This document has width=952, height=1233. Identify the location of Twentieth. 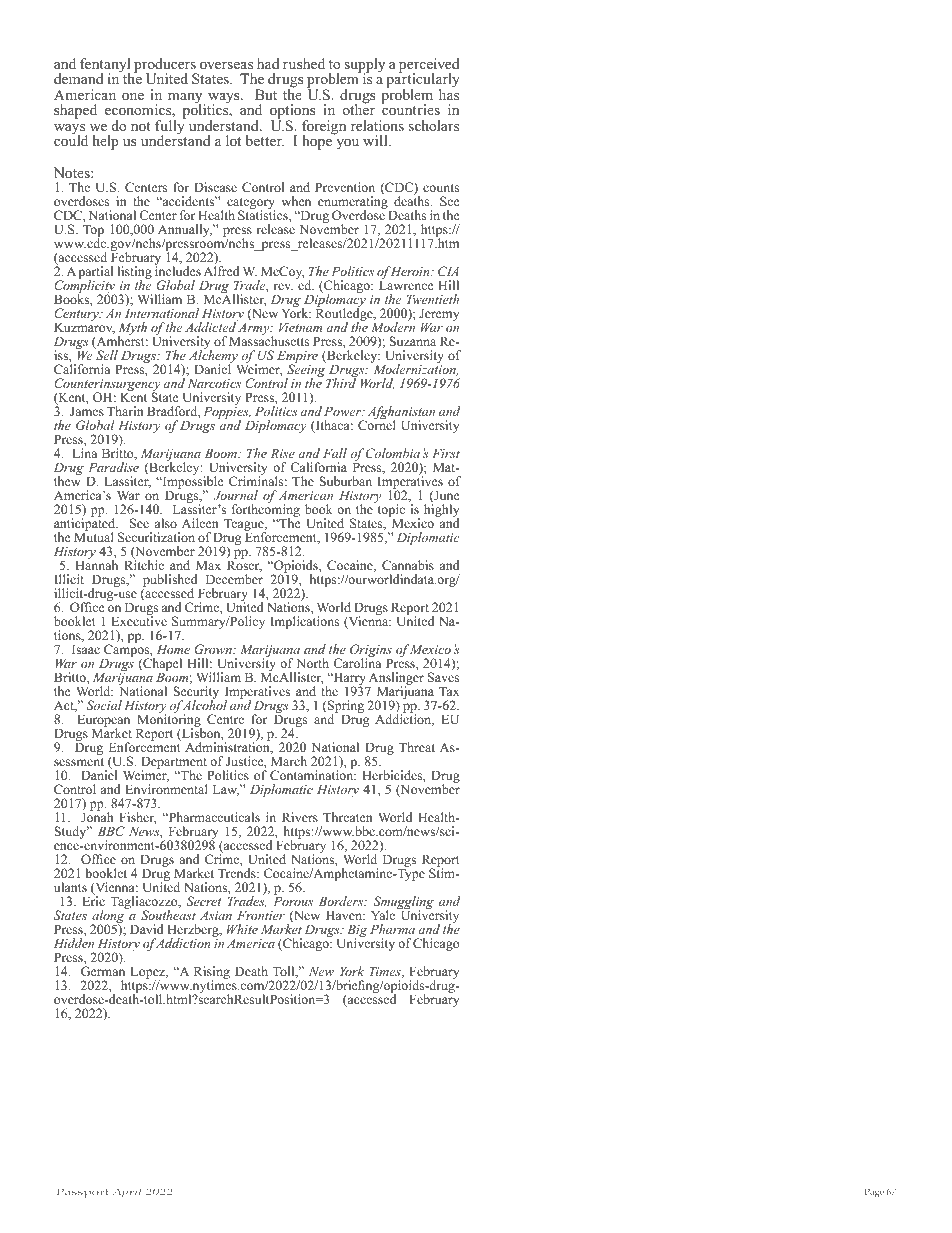
(433, 299).
